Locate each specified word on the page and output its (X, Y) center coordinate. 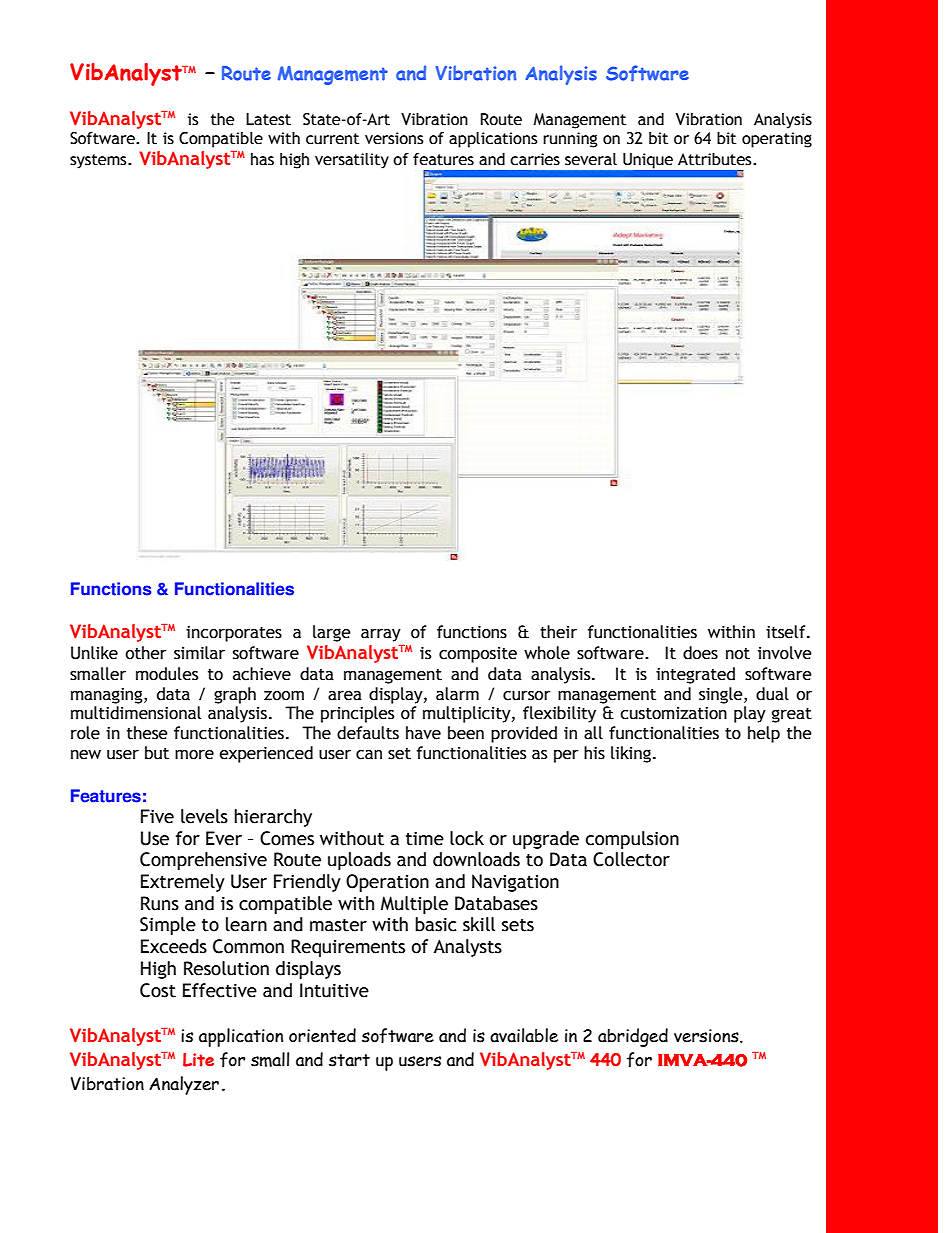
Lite (198, 1060)
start (349, 1060)
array (381, 635)
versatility (352, 161)
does (700, 653)
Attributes (716, 159)
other (146, 653)
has (262, 159)
